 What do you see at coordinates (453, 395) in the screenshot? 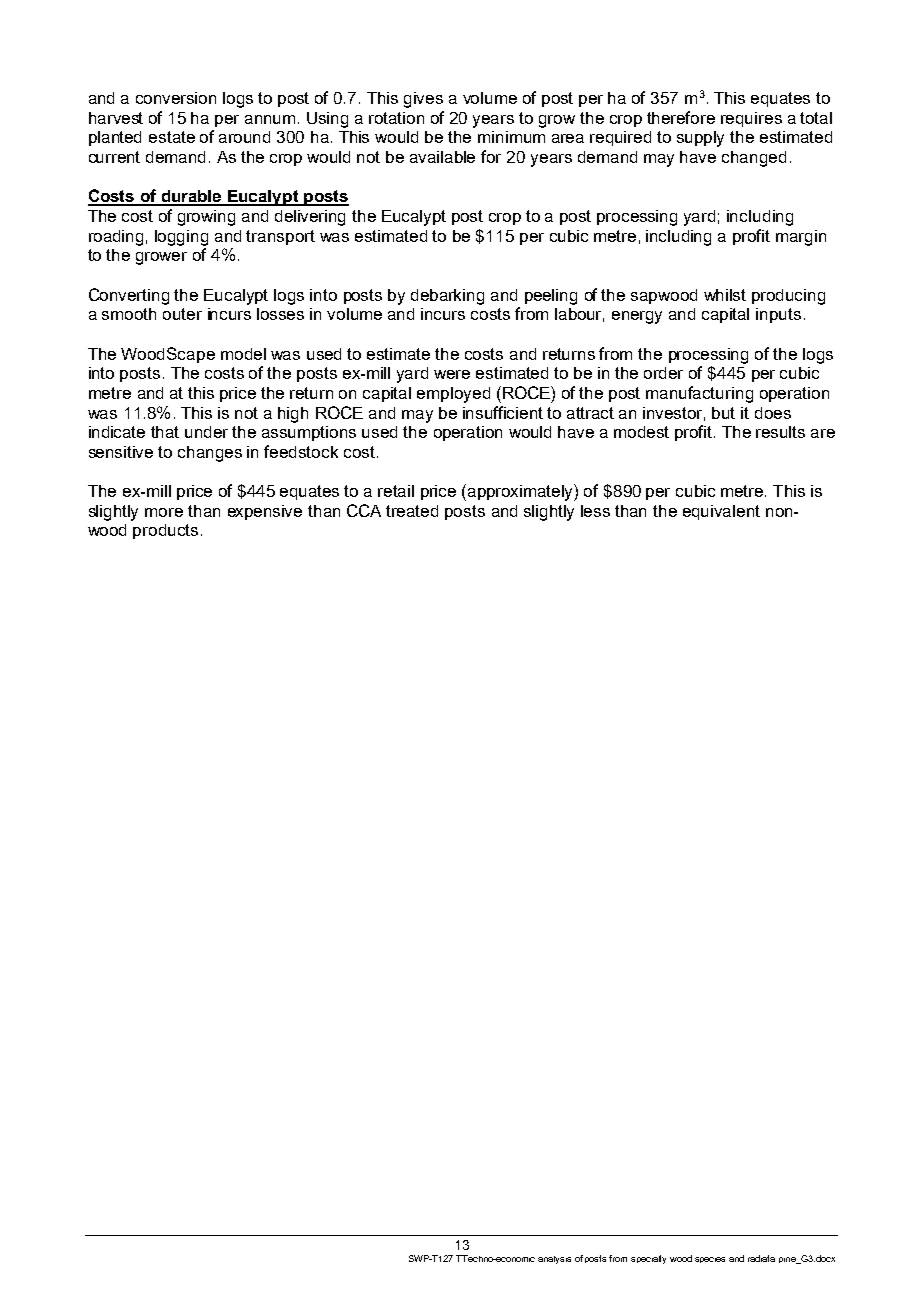
I see `employed` at bounding box center [453, 395].
